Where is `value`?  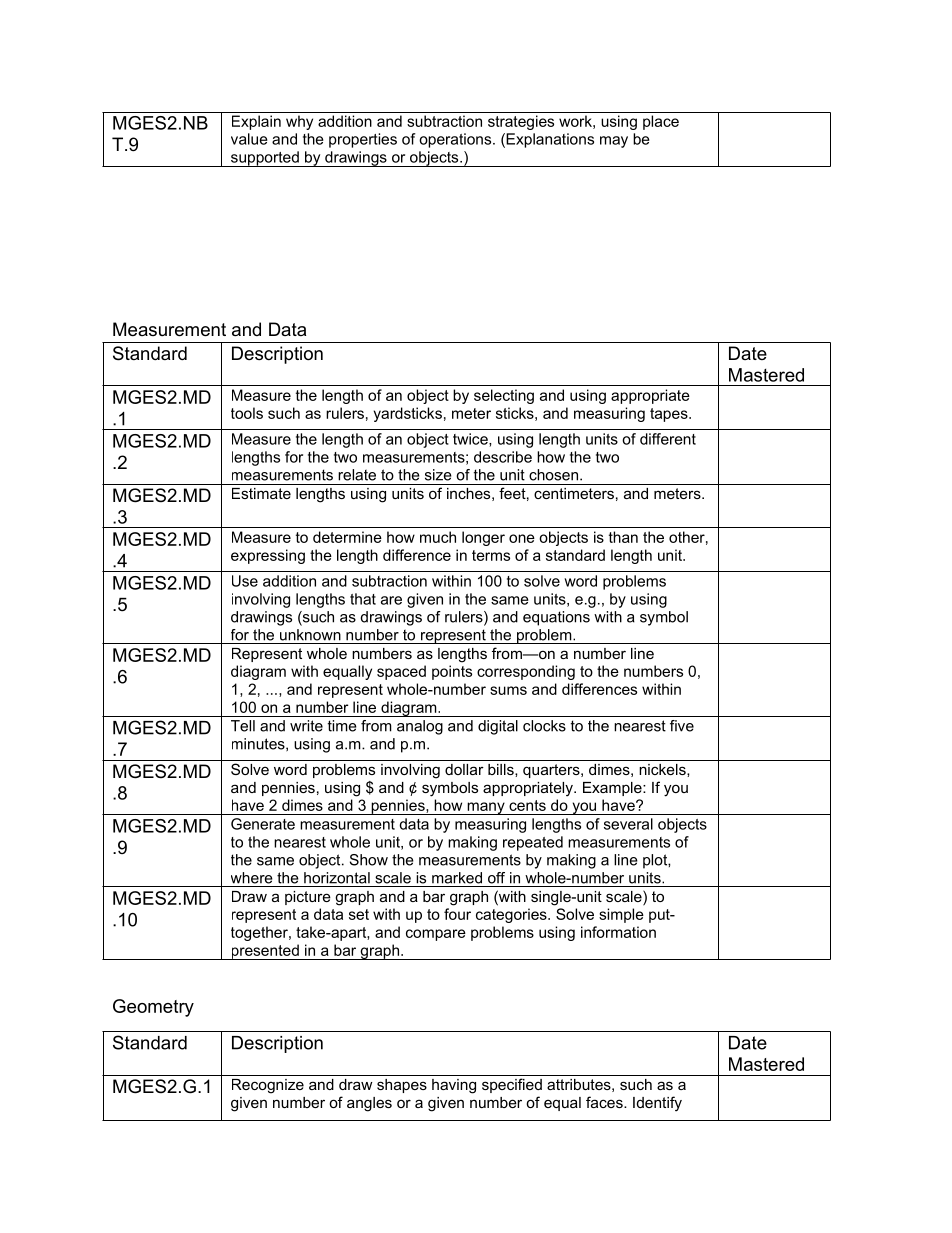 value is located at coordinates (249, 139).
